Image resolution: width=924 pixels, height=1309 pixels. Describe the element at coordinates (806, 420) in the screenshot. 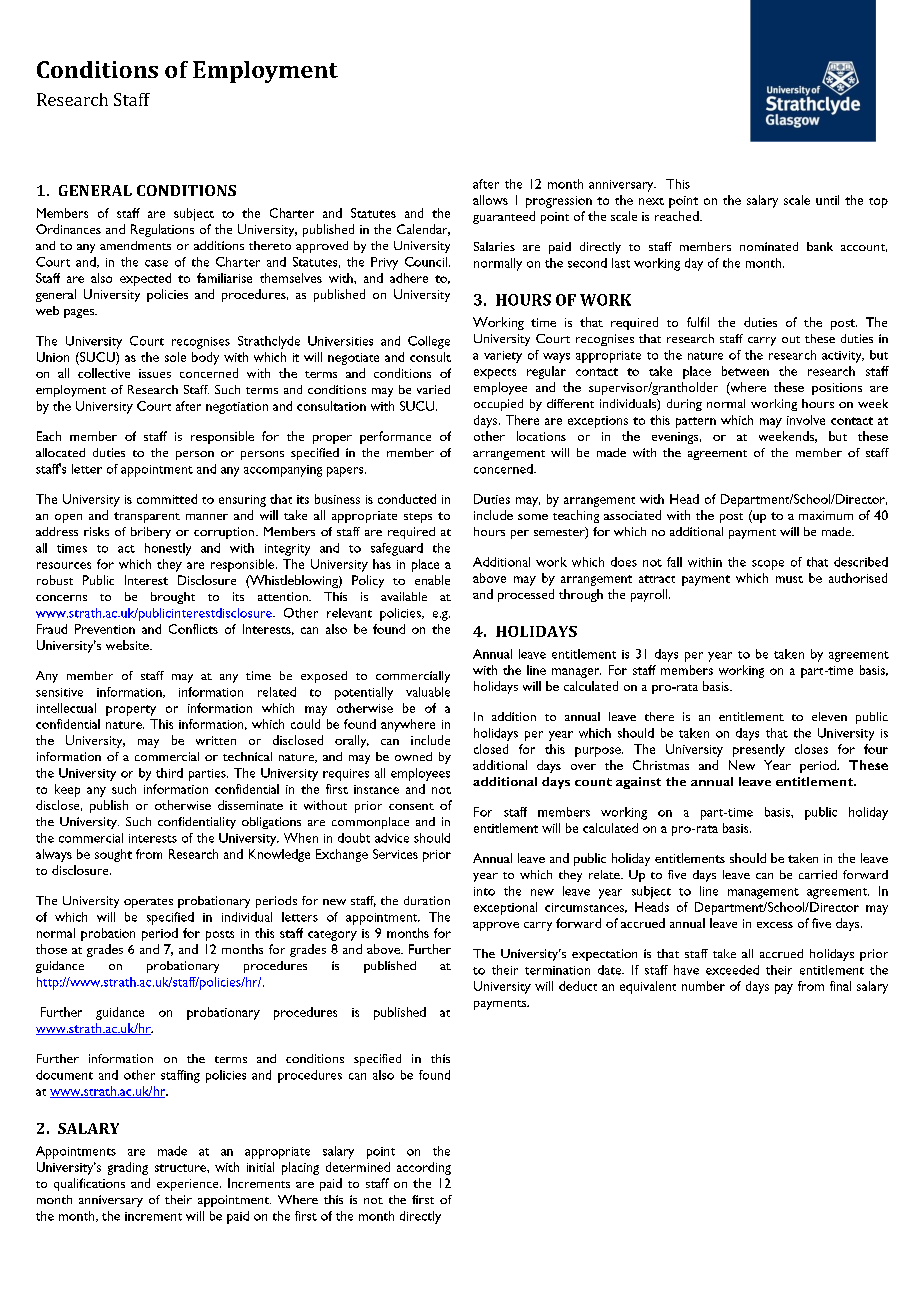

I see `involve` at that location.
